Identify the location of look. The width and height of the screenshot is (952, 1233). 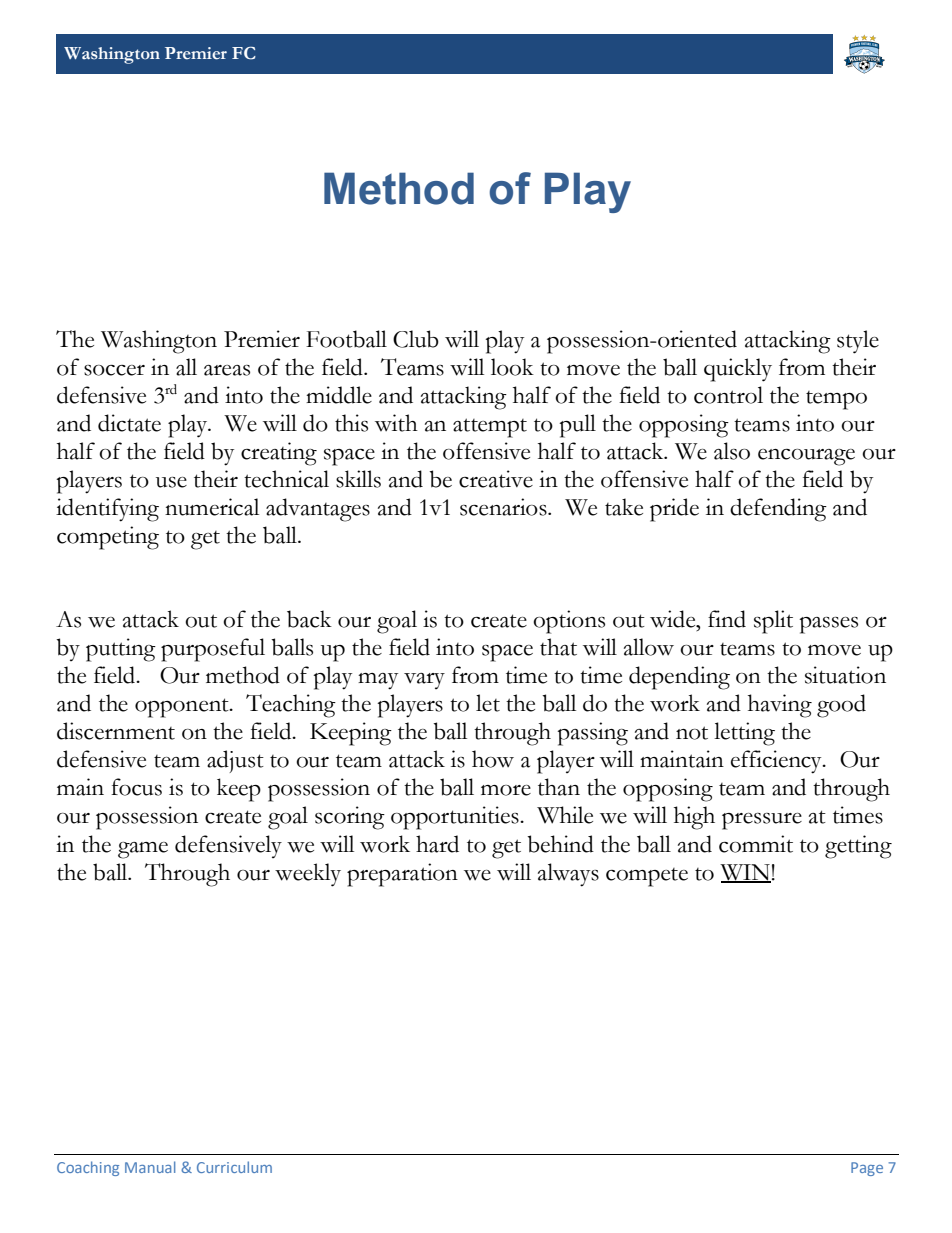
(512, 367).
